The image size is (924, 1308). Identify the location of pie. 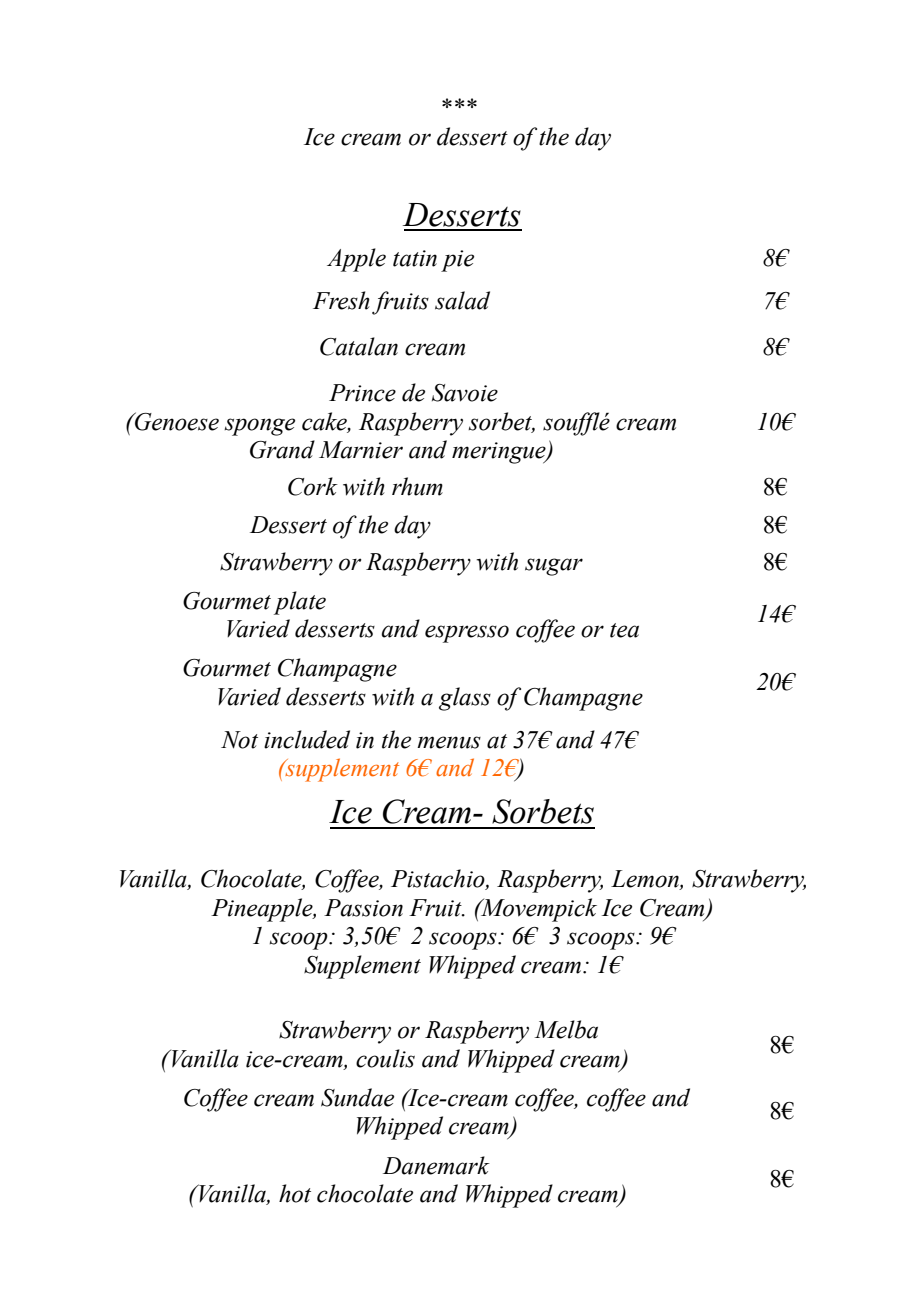
(457, 261).
